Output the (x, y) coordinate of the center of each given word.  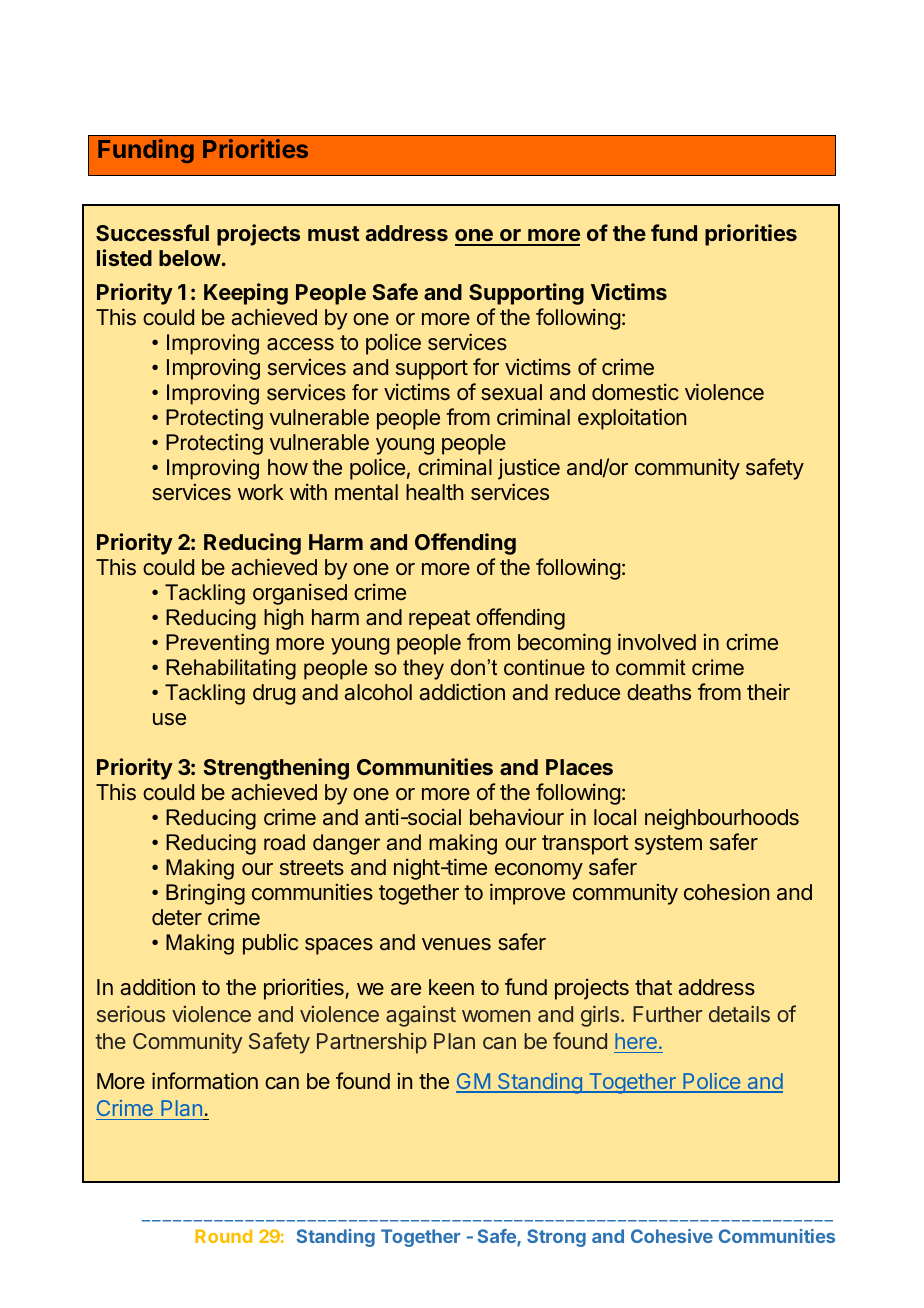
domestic (635, 391)
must (334, 233)
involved (657, 641)
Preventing (217, 644)
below (190, 258)
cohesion (726, 891)
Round (223, 1236)
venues (456, 944)
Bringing (205, 894)
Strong (556, 1238)
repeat (439, 620)
